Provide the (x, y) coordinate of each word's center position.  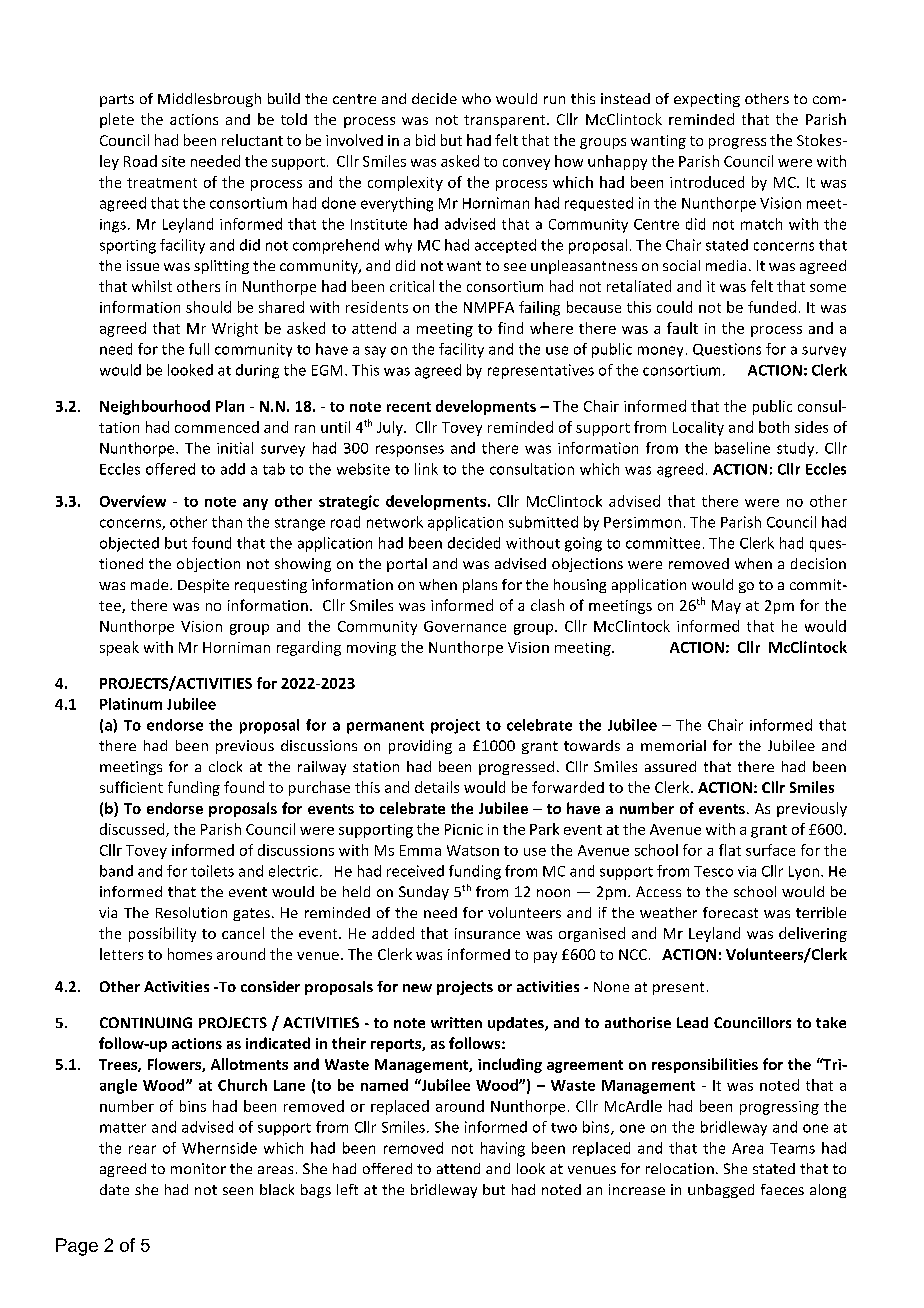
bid (425, 140)
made (151, 584)
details (437, 787)
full (199, 349)
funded (772, 307)
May (726, 607)
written (456, 1022)
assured (670, 766)
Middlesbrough (209, 100)
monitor (198, 1168)
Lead (692, 1022)
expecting (707, 100)
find (510, 328)
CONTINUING (146, 1022)
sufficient (131, 787)
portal (407, 565)
